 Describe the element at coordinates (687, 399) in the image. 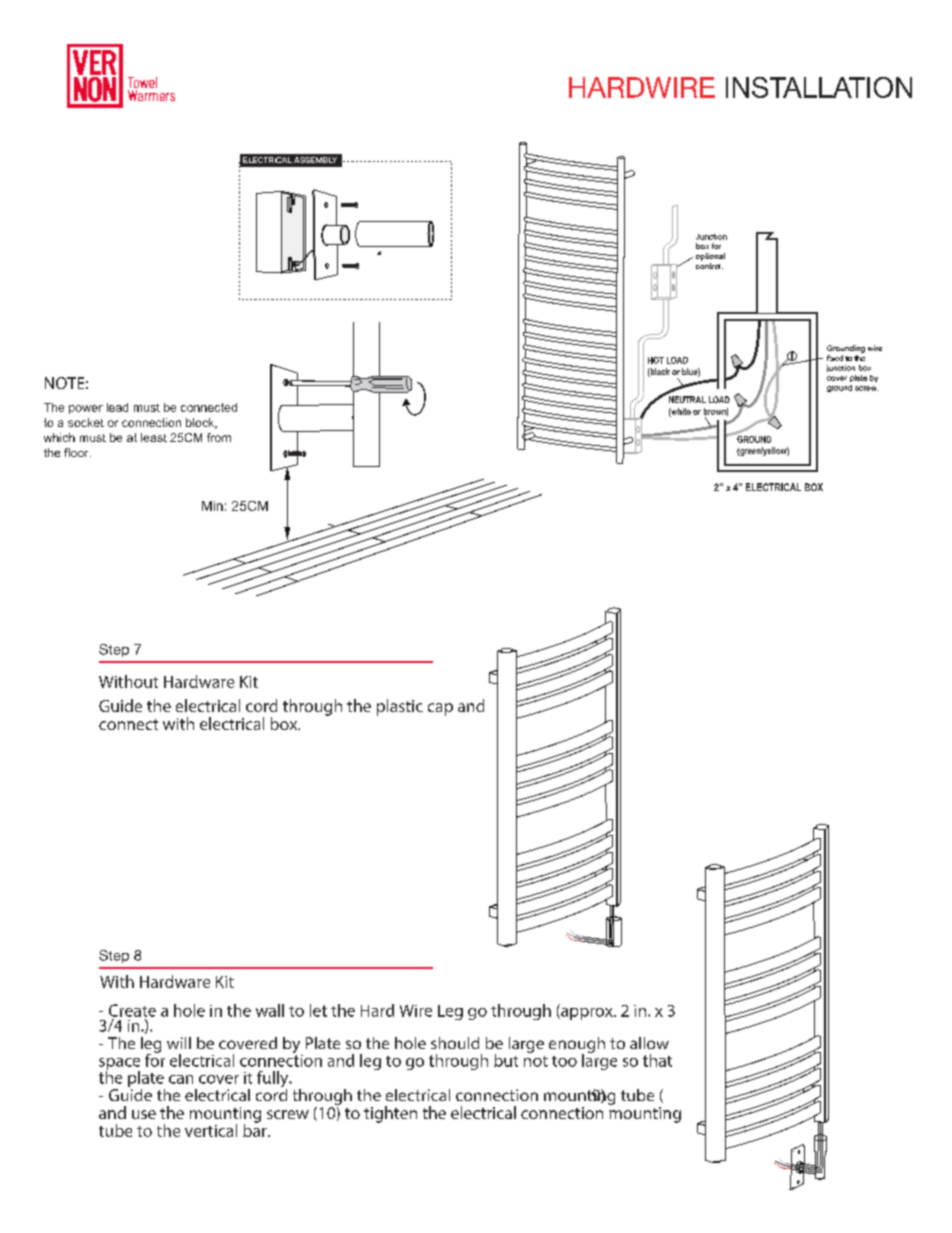

I see `NEUTRAL` at that location.
